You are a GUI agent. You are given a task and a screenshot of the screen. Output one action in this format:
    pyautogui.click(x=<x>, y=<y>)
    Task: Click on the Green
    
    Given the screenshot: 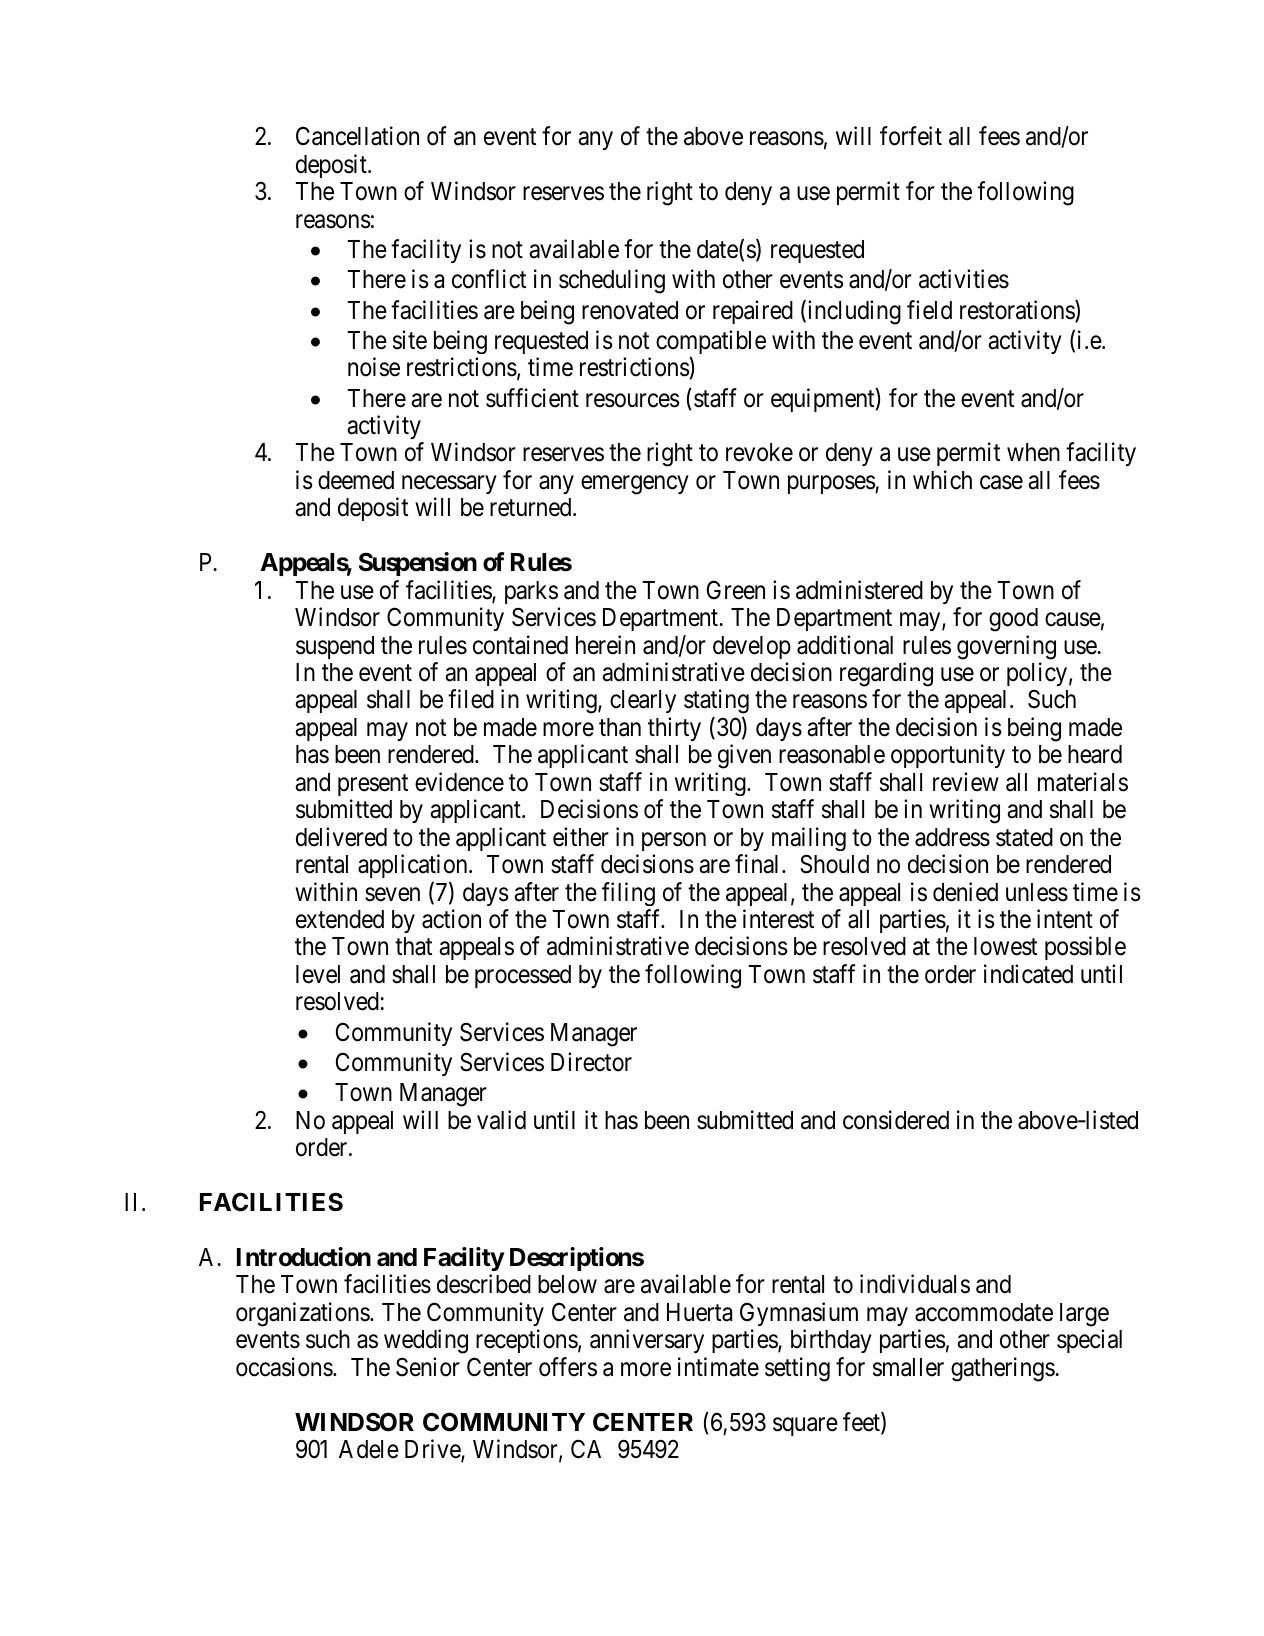 What is the action you would take?
    pyautogui.click(x=736, y=590)
